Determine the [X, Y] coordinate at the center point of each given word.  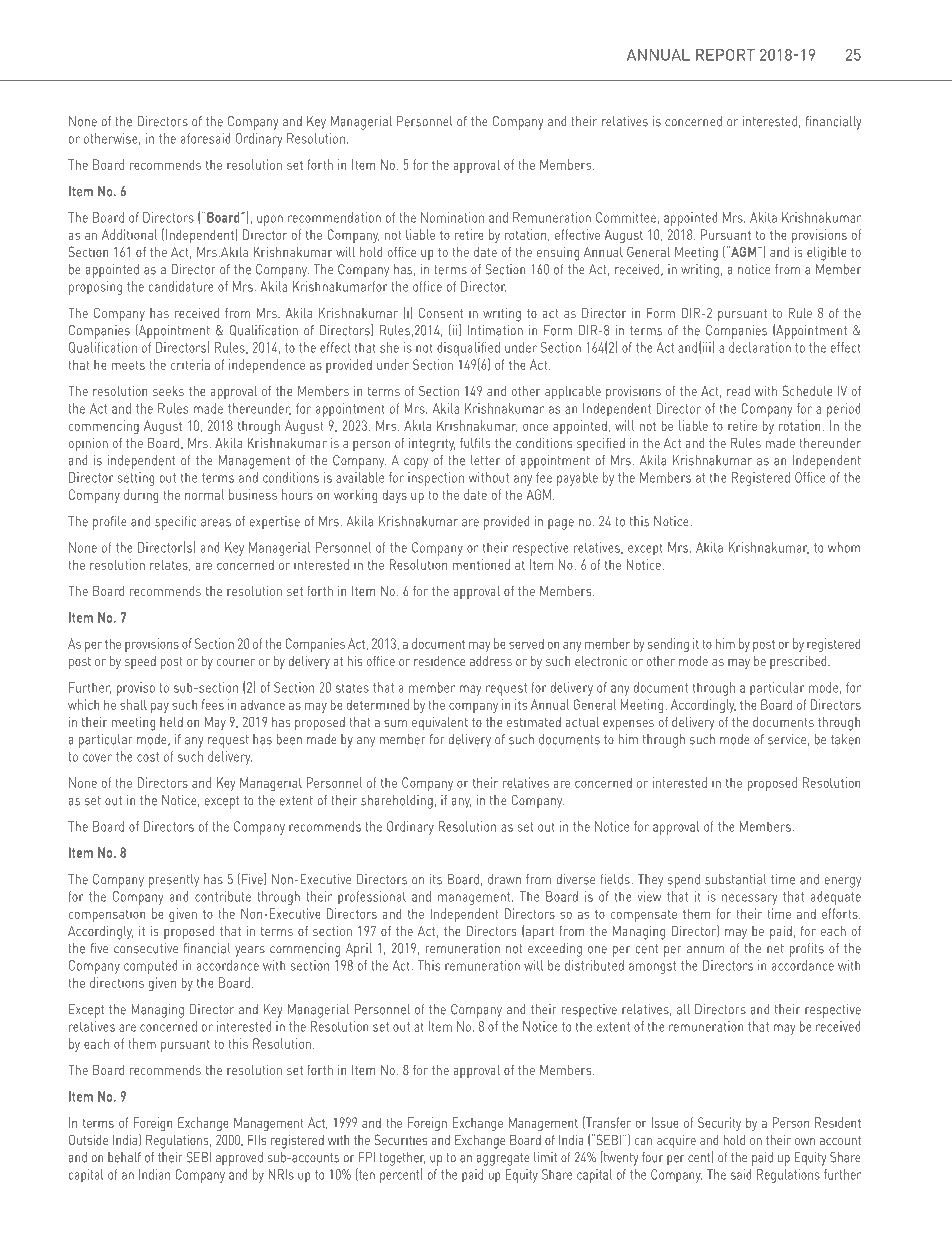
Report [725, 55]
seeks [168, 391]
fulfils [475, 442]
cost [148, 757]
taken [846, 739]
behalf [124, 1157]
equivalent [440, 723]
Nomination [452, 217]
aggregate [503, 1159]
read [738, 391]
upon [270, 220]
